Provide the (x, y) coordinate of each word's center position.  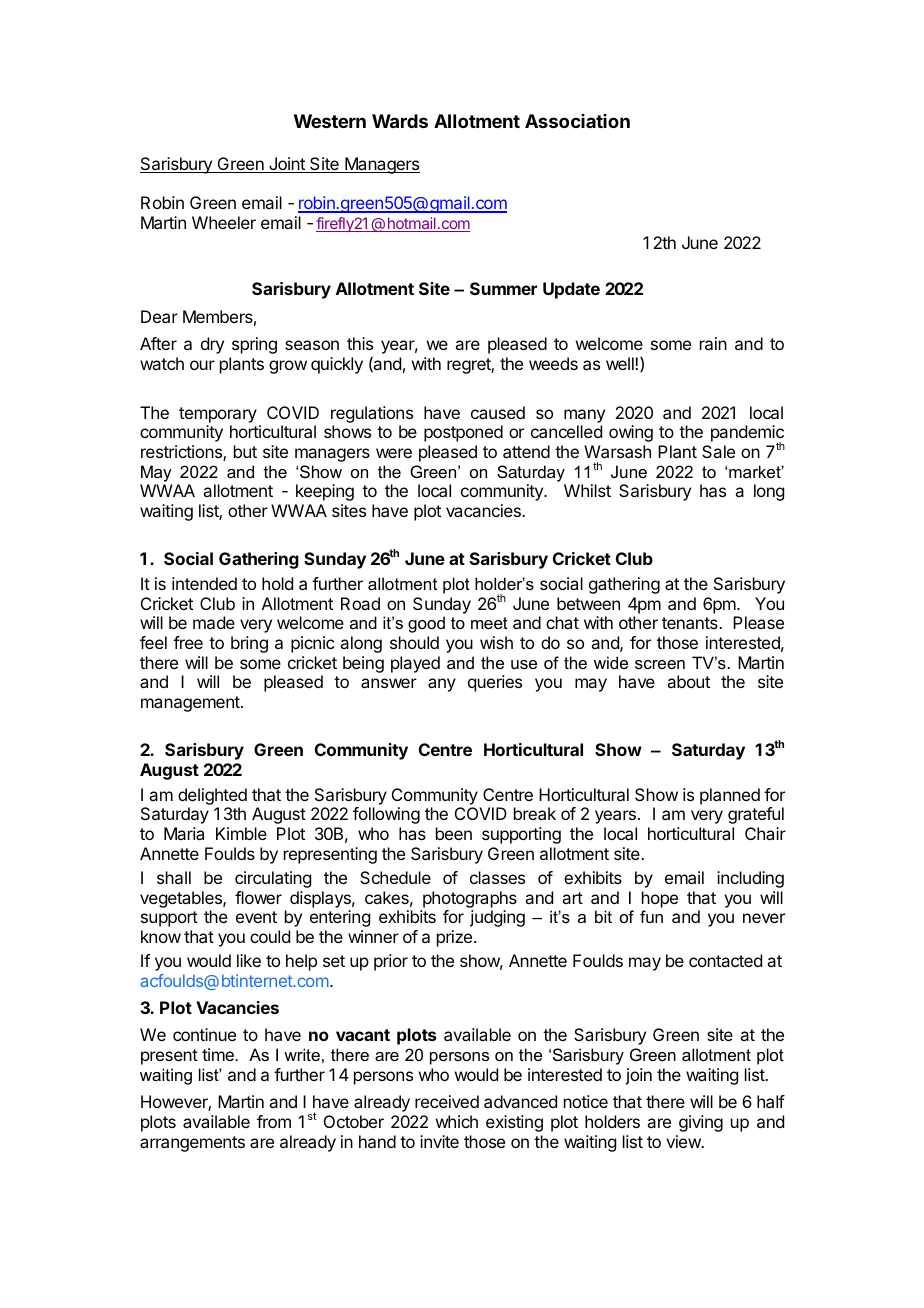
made (214, 622)
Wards (400, 121)
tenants (691, 623)
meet (489, 623)
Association (577, 121)
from (274, 1121)
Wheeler (224, 222)
